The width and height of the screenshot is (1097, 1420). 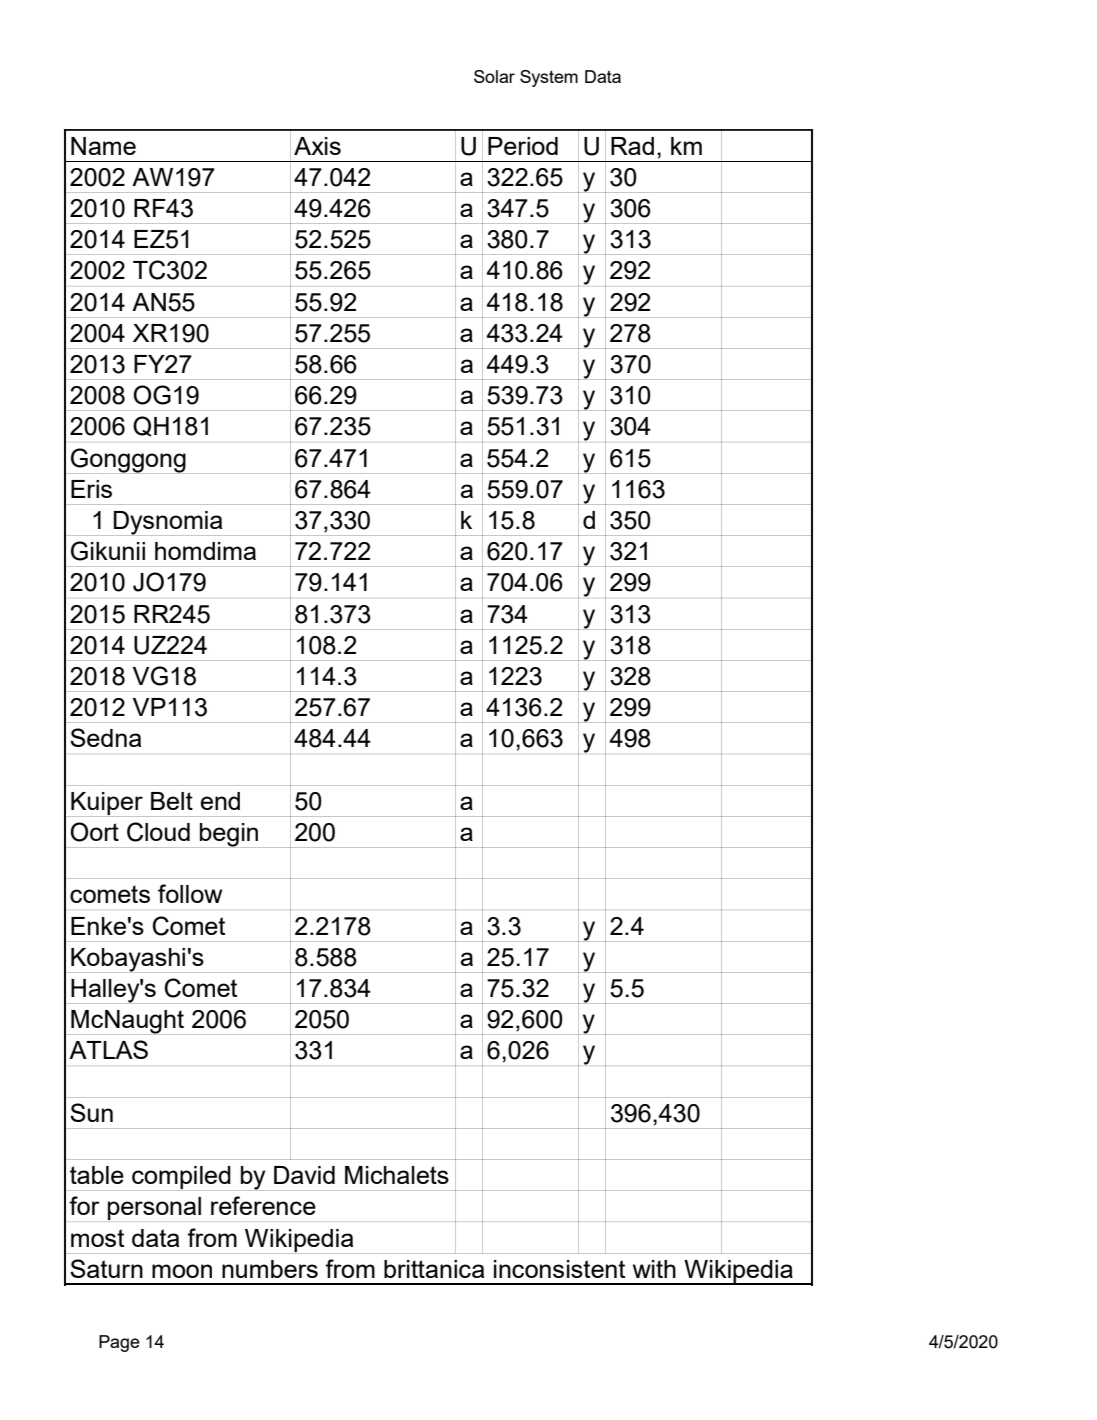 What do you see at coordinates (317, 146) in the screenshot?
I see `Axis` at bounding box center [317, 146].
